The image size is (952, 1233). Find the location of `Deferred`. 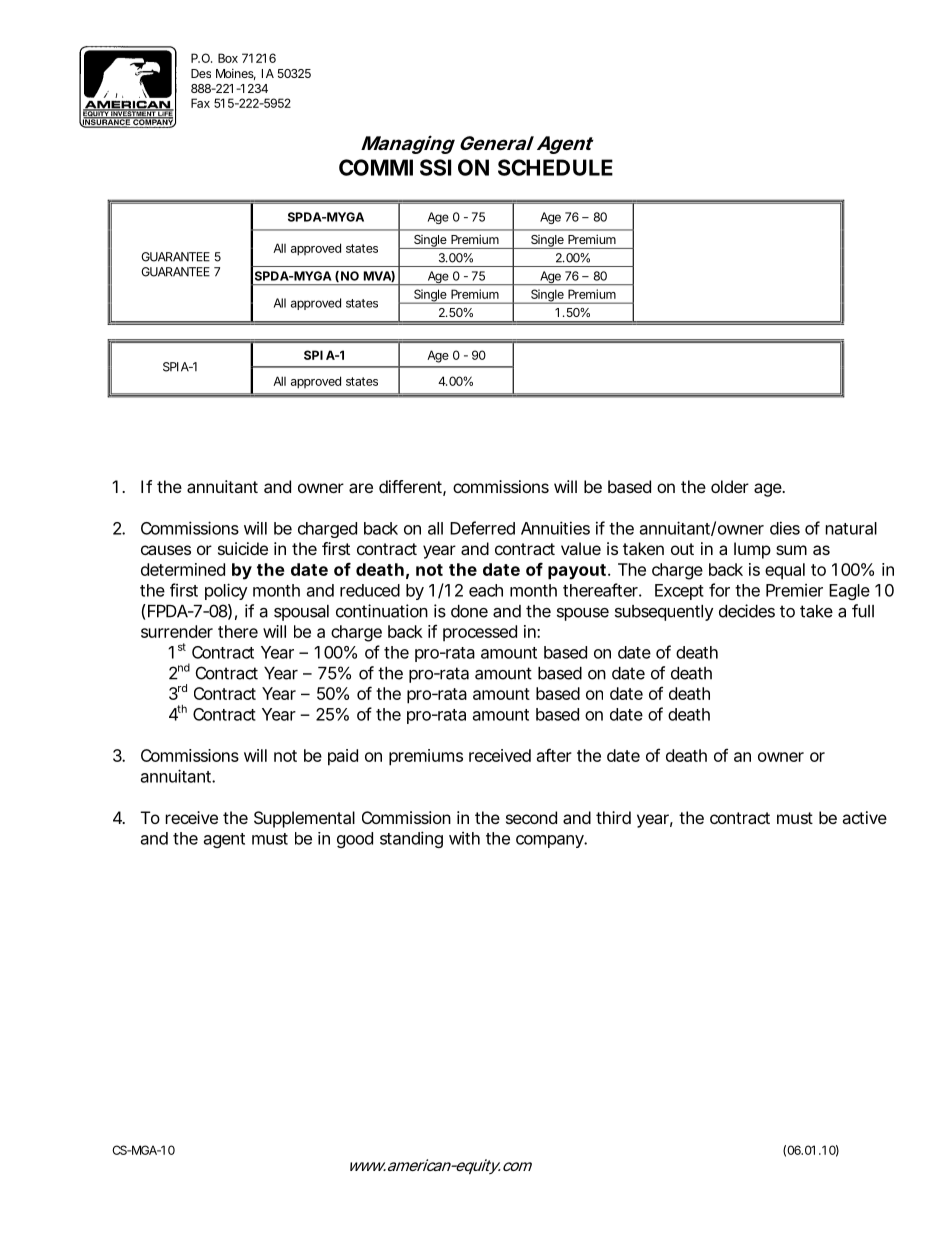

Deferred is located at coordinates (482, 528).
